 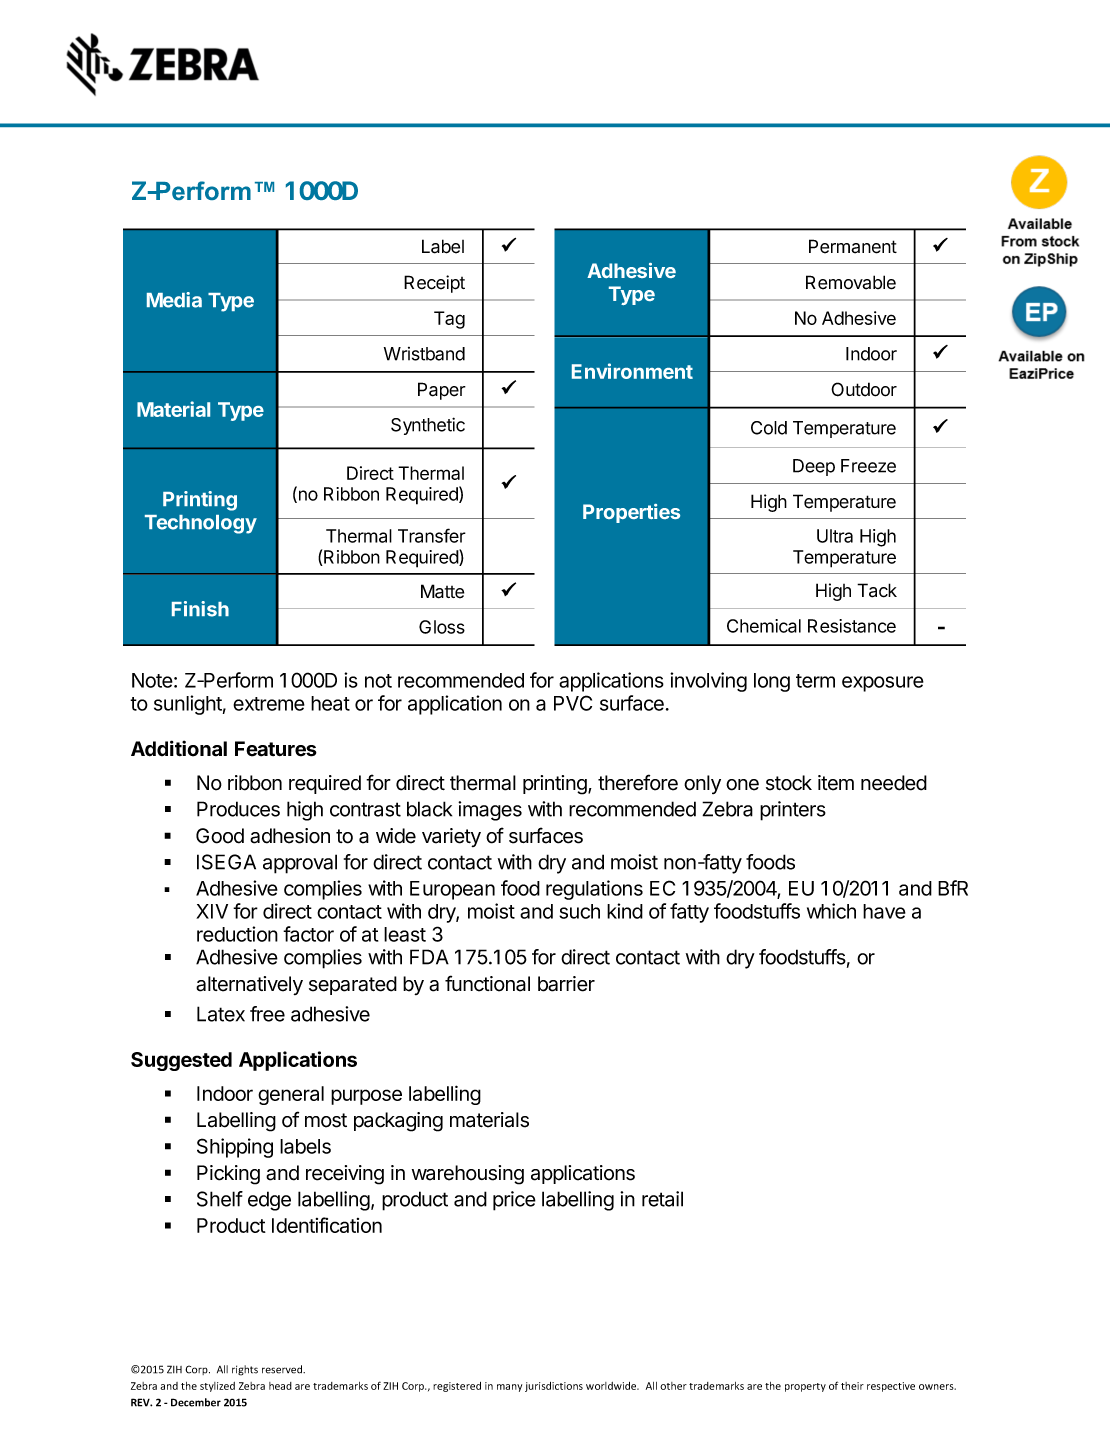 I want to click on Gloss, so click(x=442, y=627).
